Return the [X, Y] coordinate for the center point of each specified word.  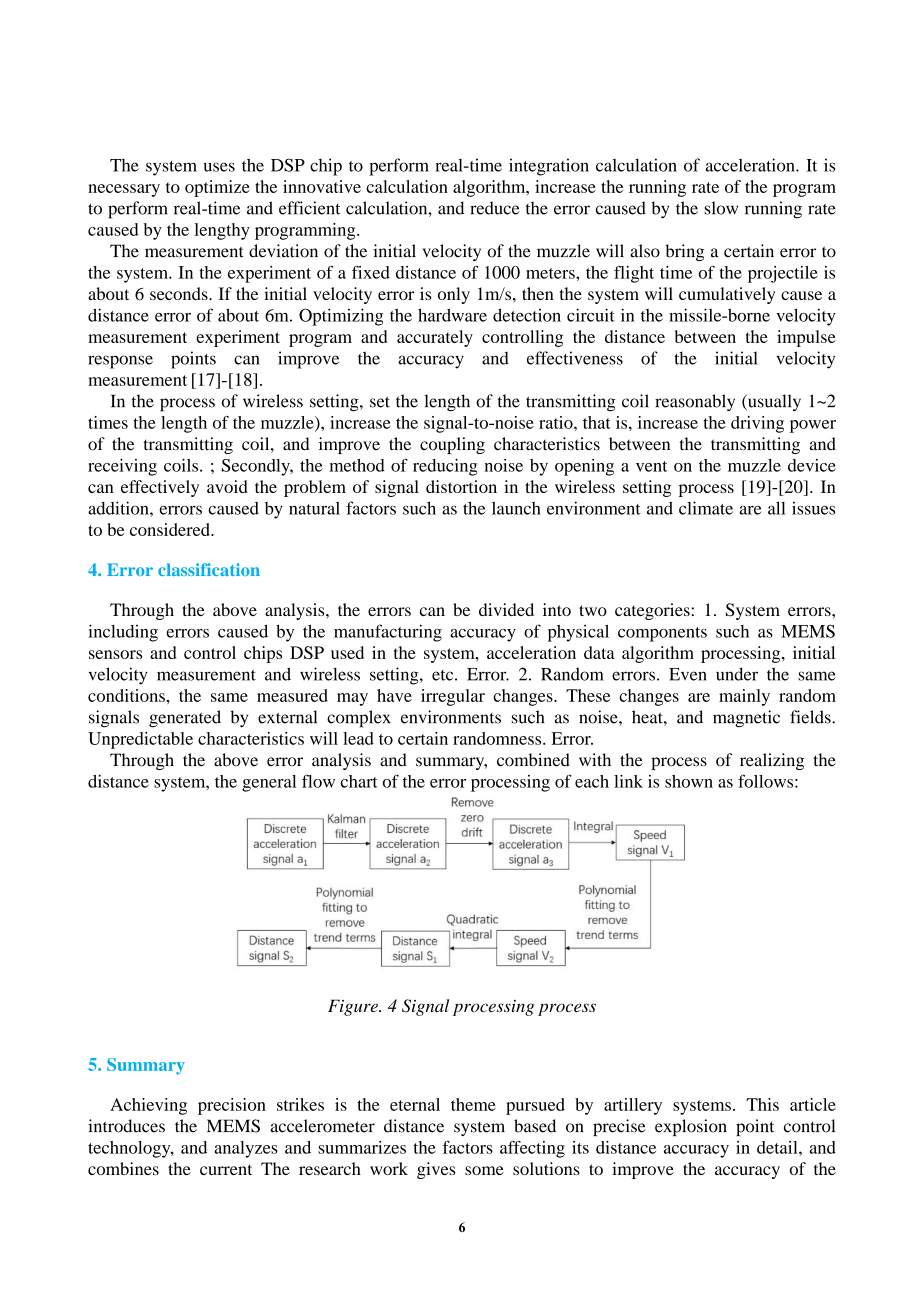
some [484, 1170]
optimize [217, 188]
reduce [495, 208]
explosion [691, 1127]
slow [721, 208]
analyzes [246, 1149]
